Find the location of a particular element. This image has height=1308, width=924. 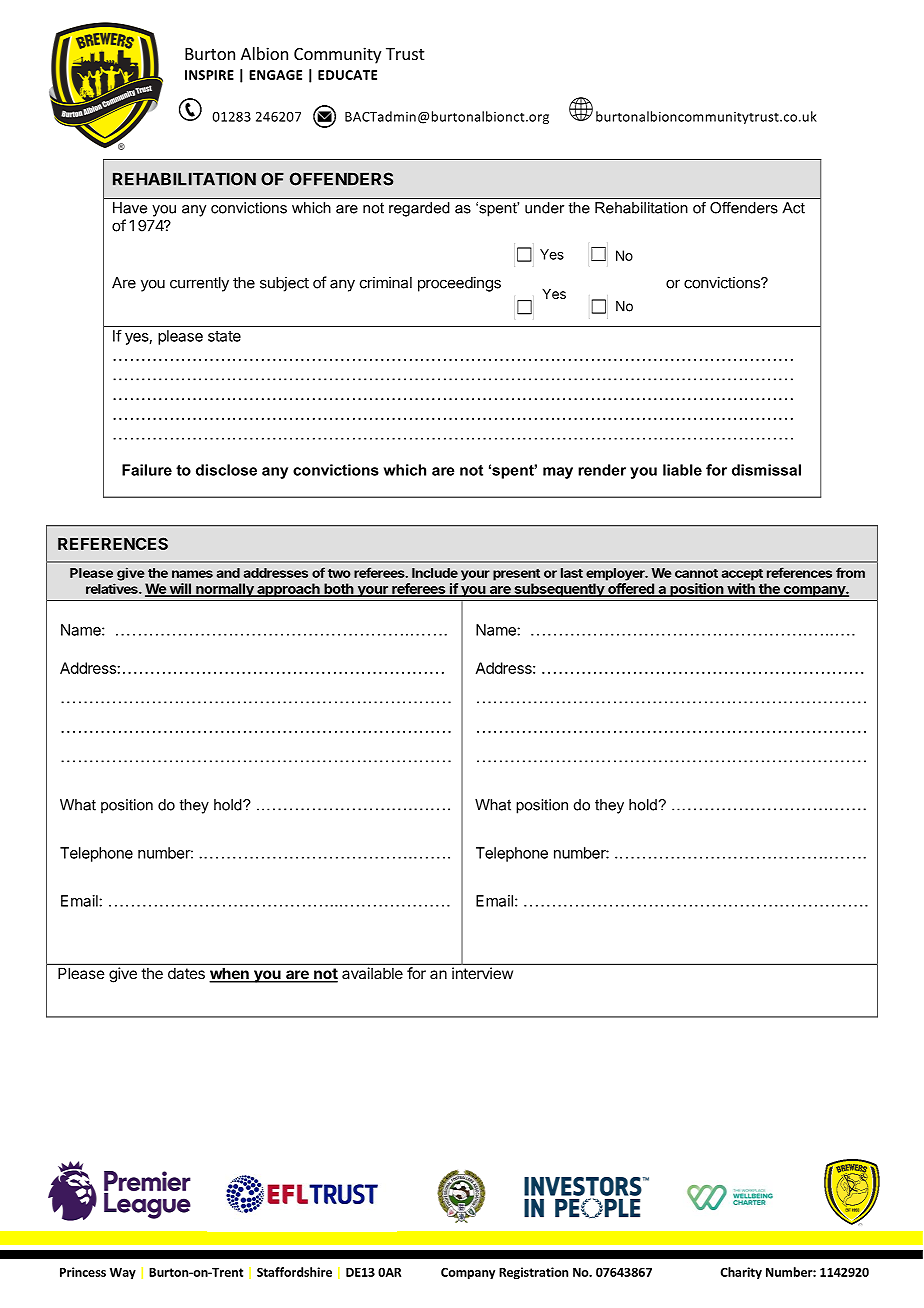

accept is located at coordinates (742, 575).
